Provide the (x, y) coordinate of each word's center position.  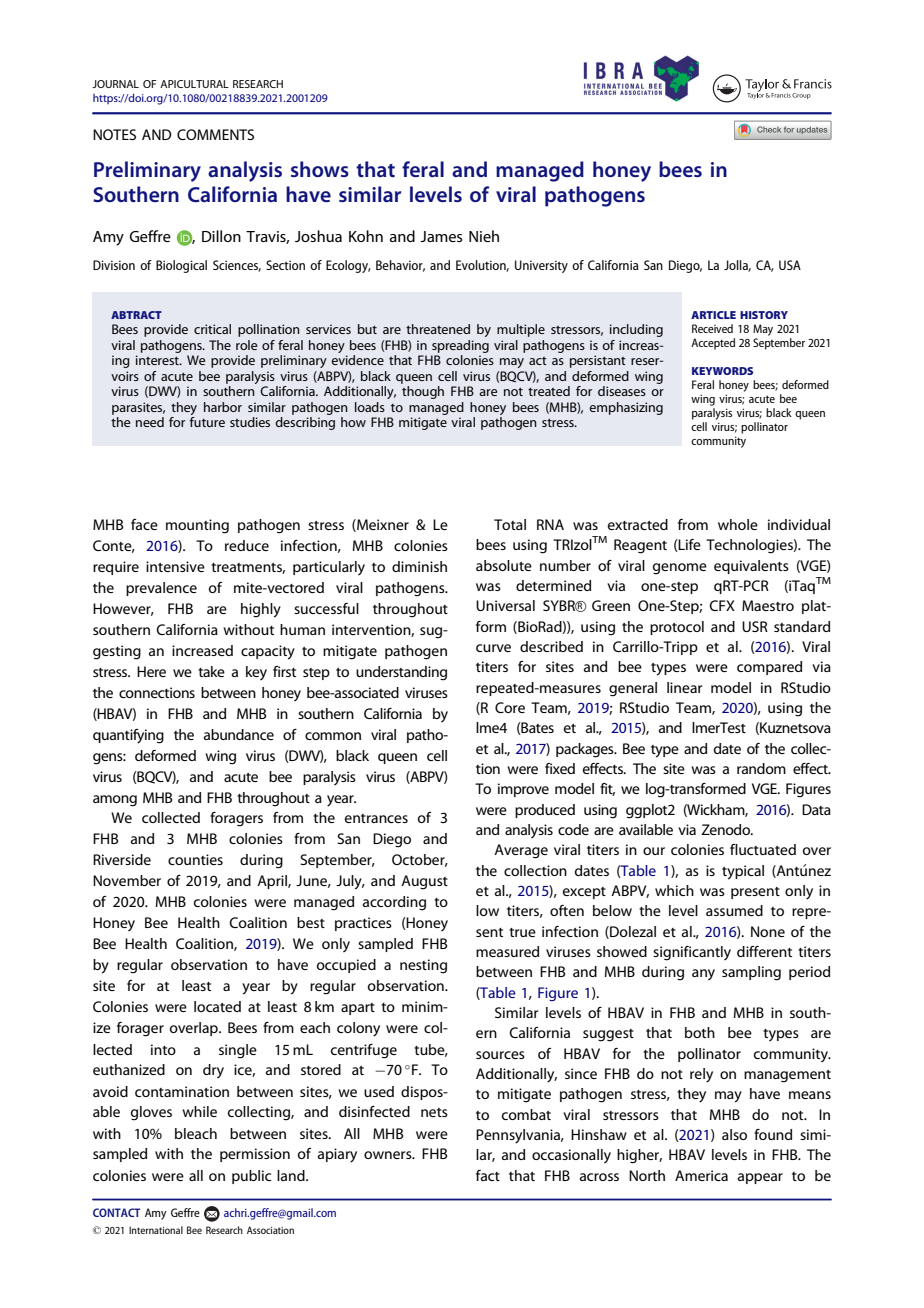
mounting (197, 526)
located (217, 1006)
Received (712, 328)
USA (790, 265)
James (441, 236)
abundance (239, 734)
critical (212, 329)
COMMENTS (215, 134)
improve (523, 790)
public (251, 1177)
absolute (504, 565)
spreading (460, 346)
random (761, 768)
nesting (423, 966)
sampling (751, 973)
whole (738, 524)
